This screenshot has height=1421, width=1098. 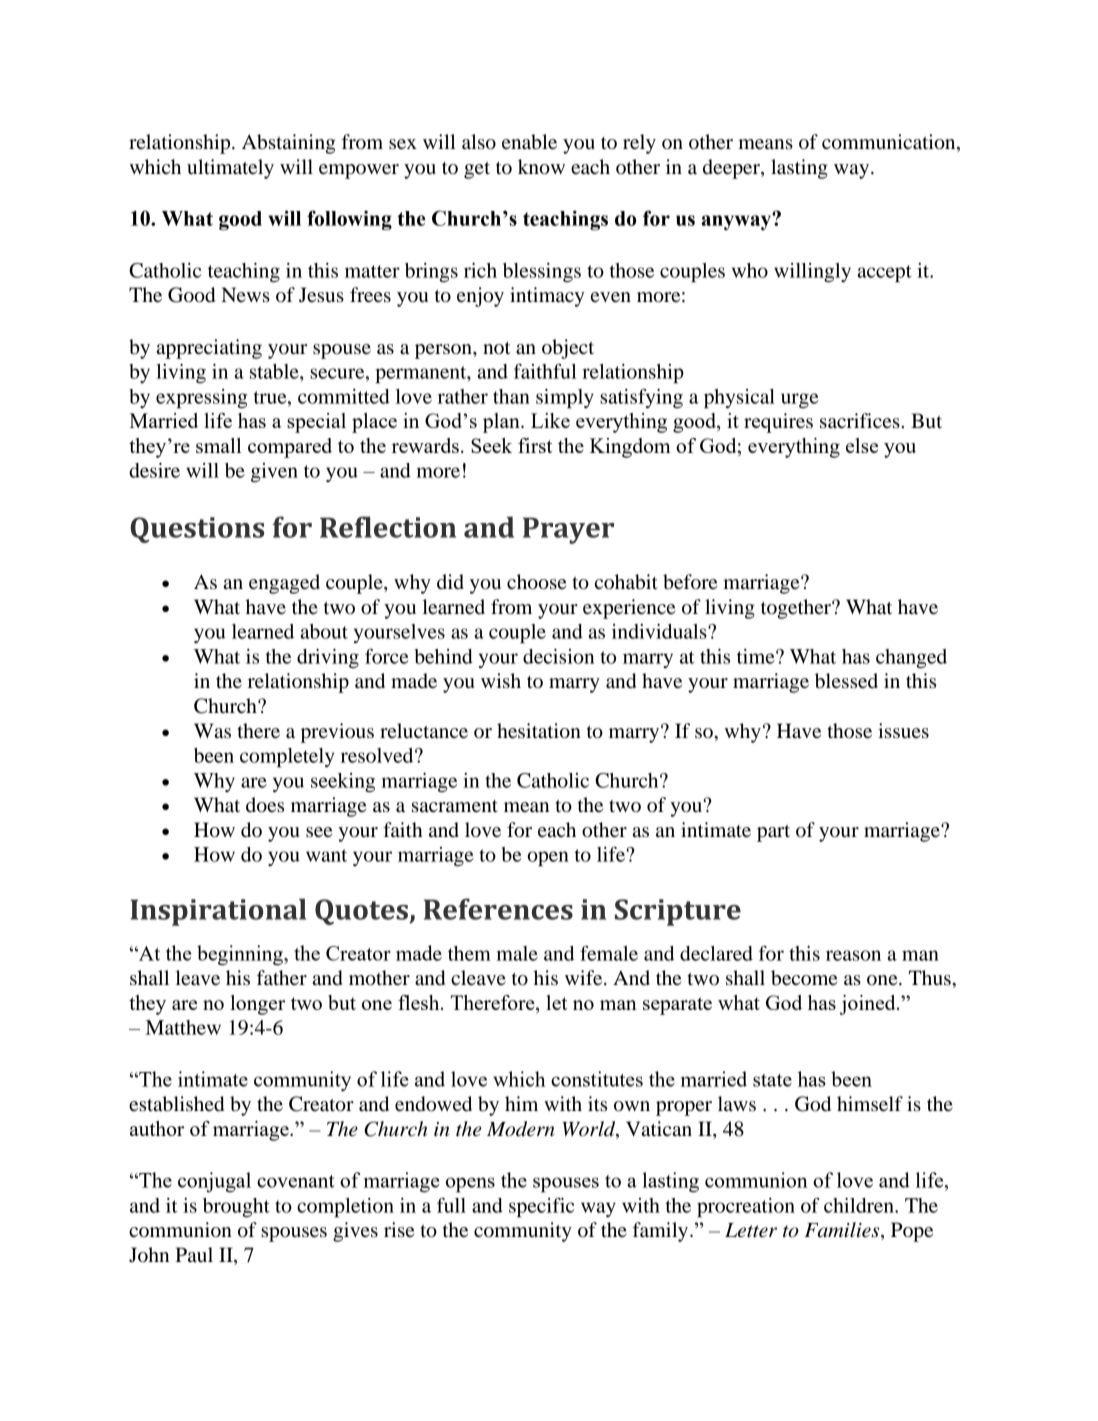 What do you see at coordinates (541, 167) in the screenshot?
I see `know` at bounding box center [541, 167].
